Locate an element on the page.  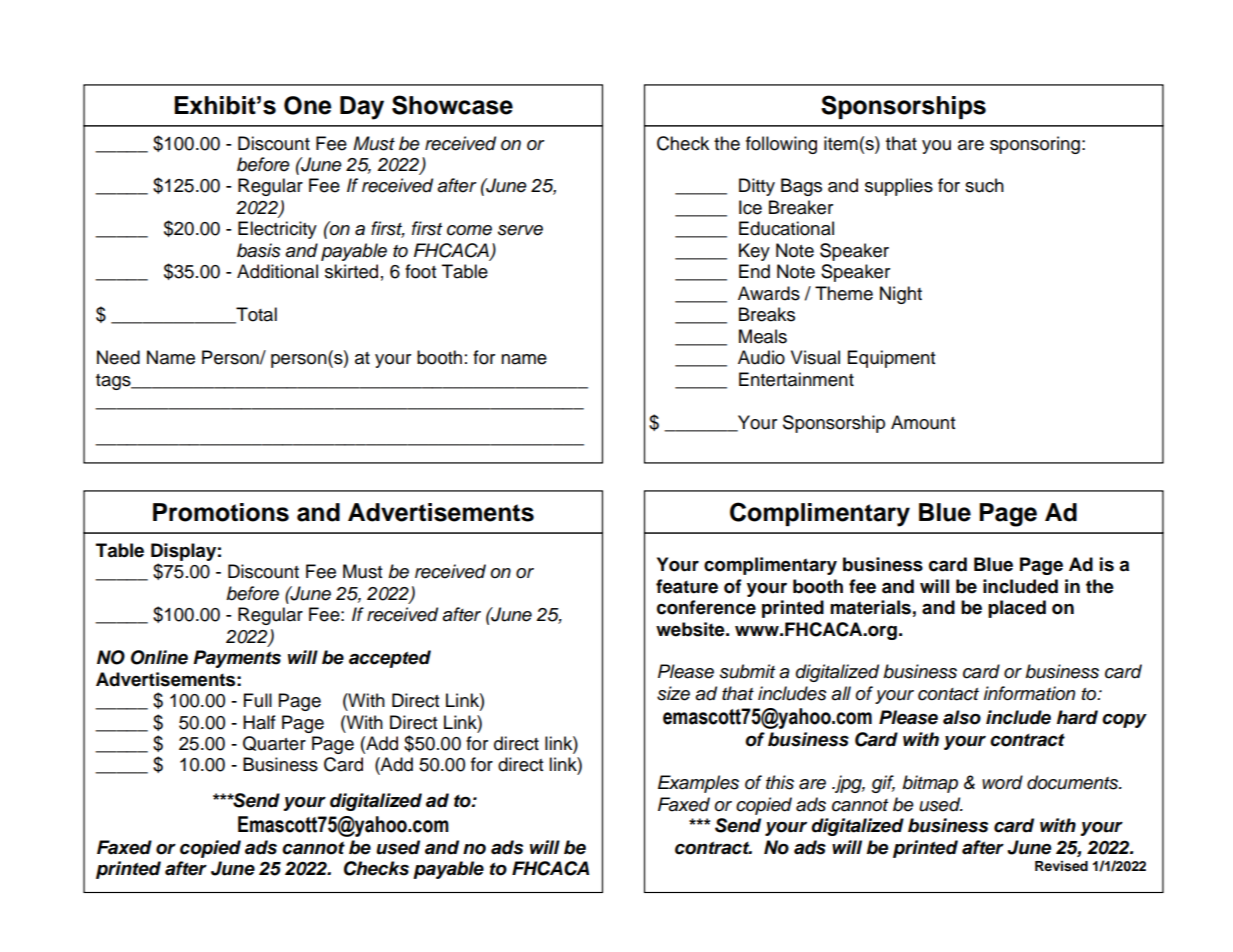
feature is located at coordinates (687, 586).
